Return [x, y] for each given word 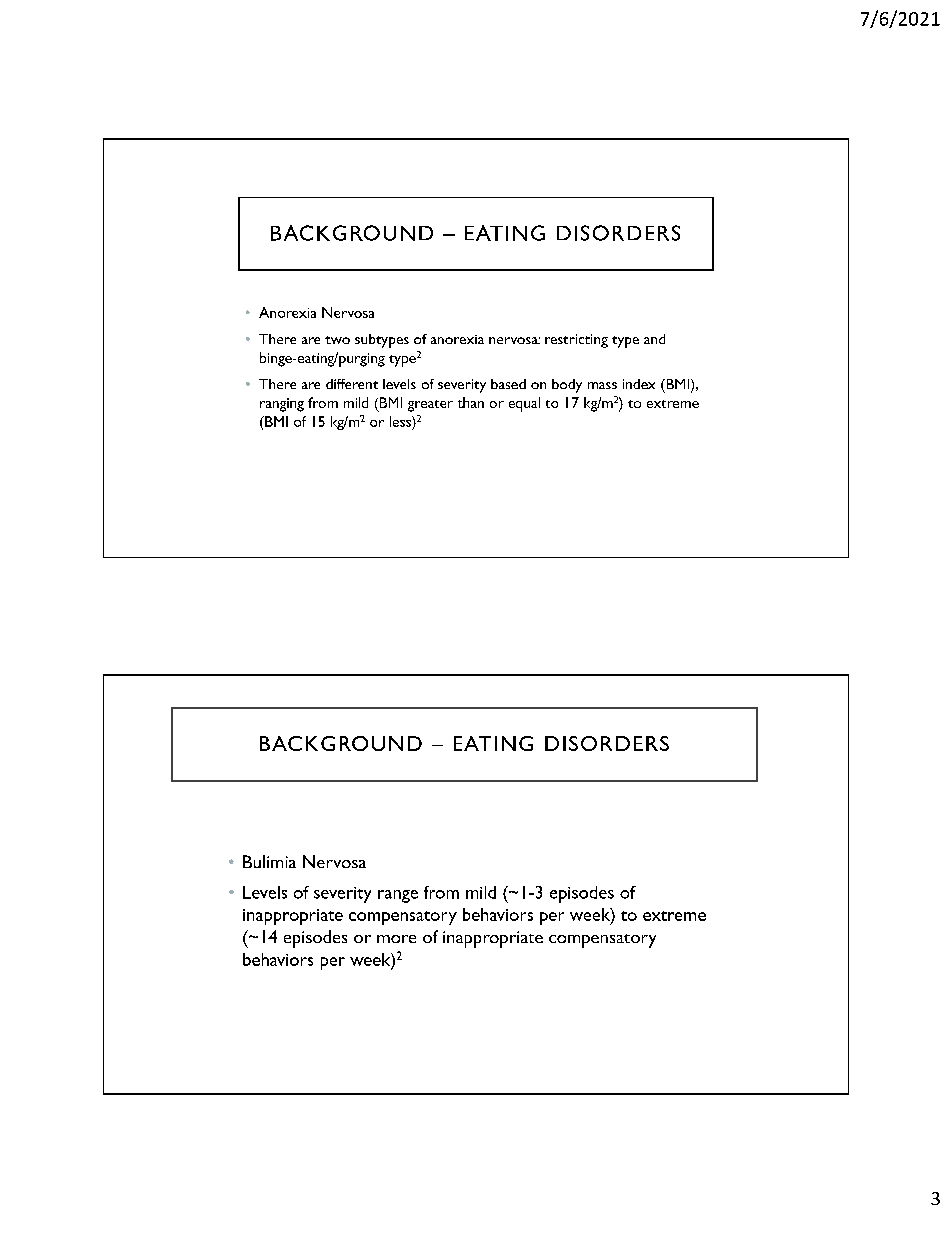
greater [430, 406]
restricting [576, 341]
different [352, 384]
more [396, 939]
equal [524, 404]
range [398, 896]
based [508, 384]
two [337, 340]
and [654, 339]
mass [602, 385]
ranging [282, 405]
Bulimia [269, 861]
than [471, 402]
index [639, 384]
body [567, 386]
